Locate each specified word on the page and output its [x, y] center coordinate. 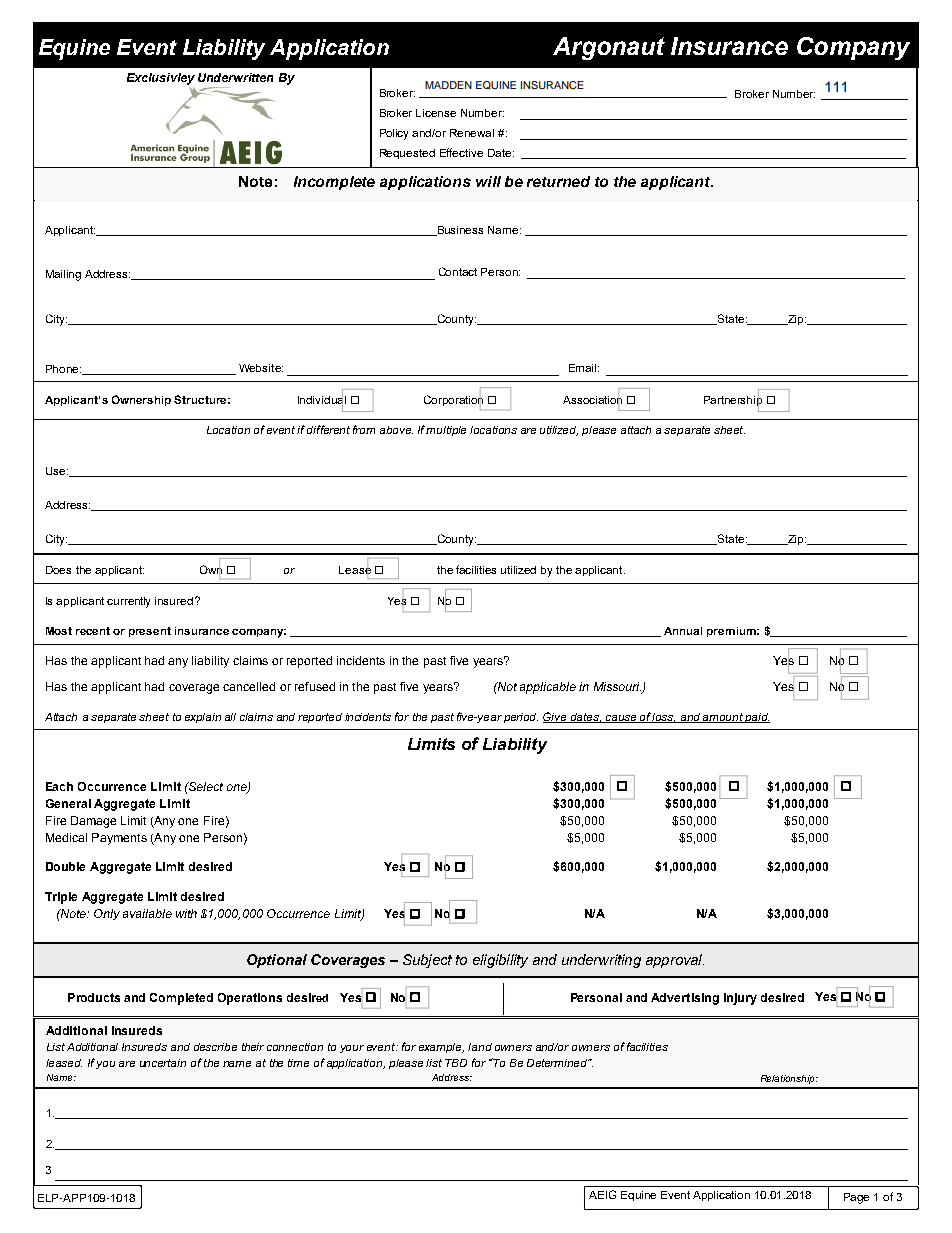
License [436, 113]
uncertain [163, 1063]
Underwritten [235, 77]
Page [856, 1198]
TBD [456, 1063]
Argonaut [609, 48]
